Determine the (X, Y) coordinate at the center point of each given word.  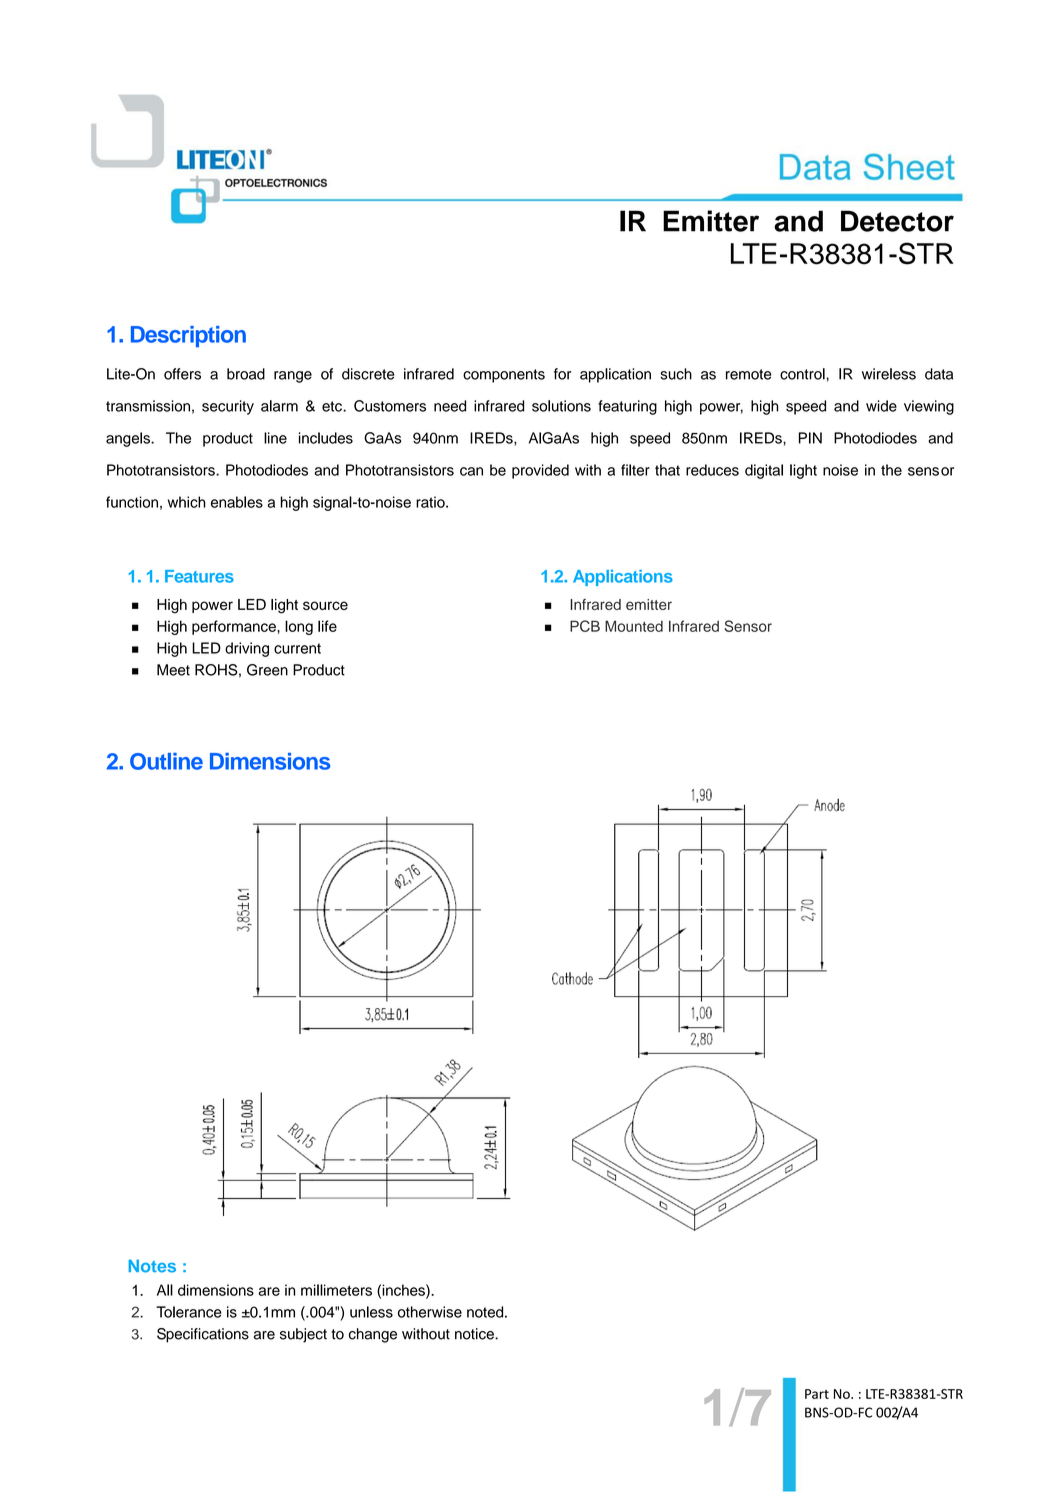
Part (817, 1394)
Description (188, 336)
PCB (585, 626)
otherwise (430, 1312)
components (504, 376)
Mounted (634, 626)
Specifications (203, 1335)
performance (235, 627)
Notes (152, 1266)
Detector (897, 221)
